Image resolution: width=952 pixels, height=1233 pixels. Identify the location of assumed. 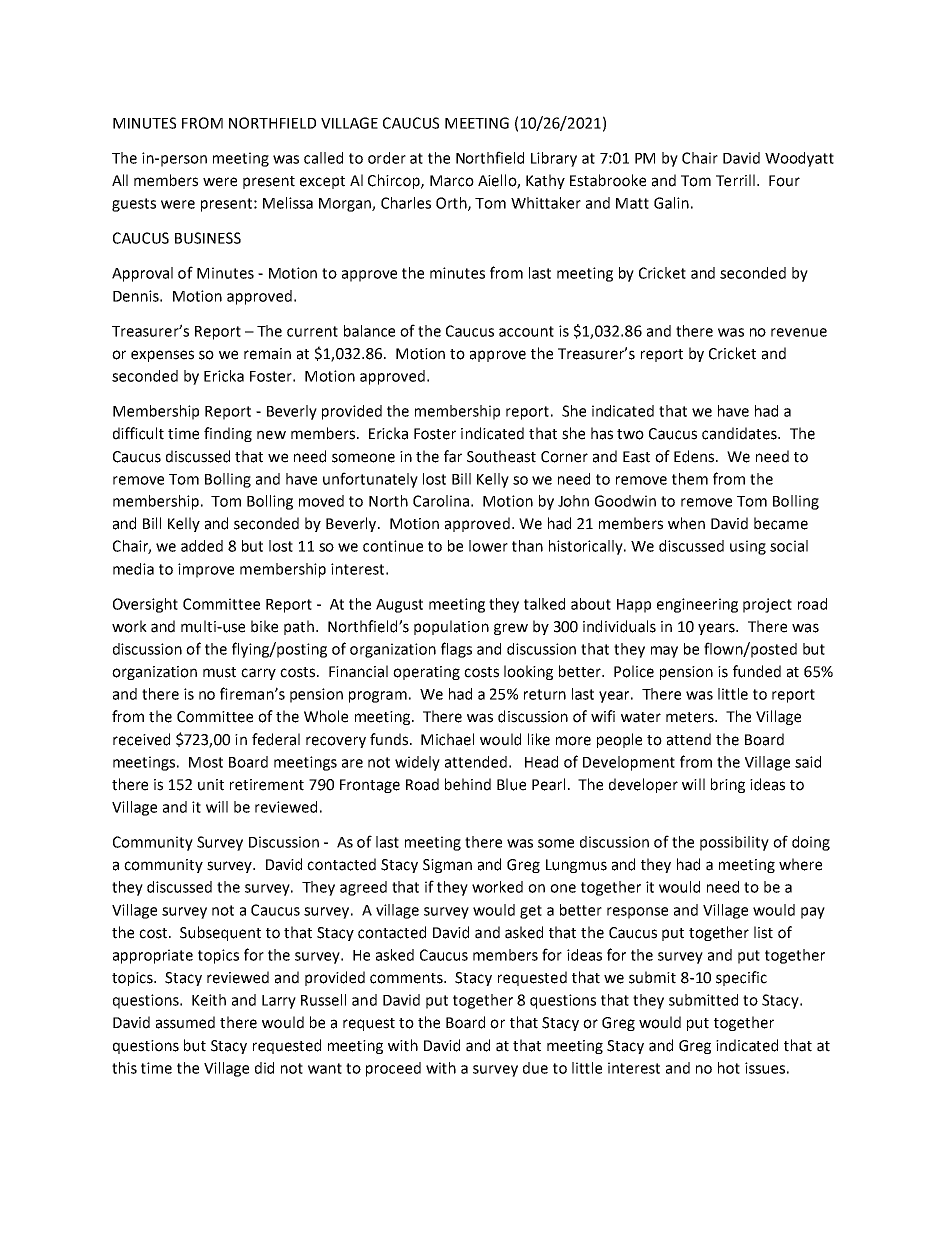
(185, 1022).
